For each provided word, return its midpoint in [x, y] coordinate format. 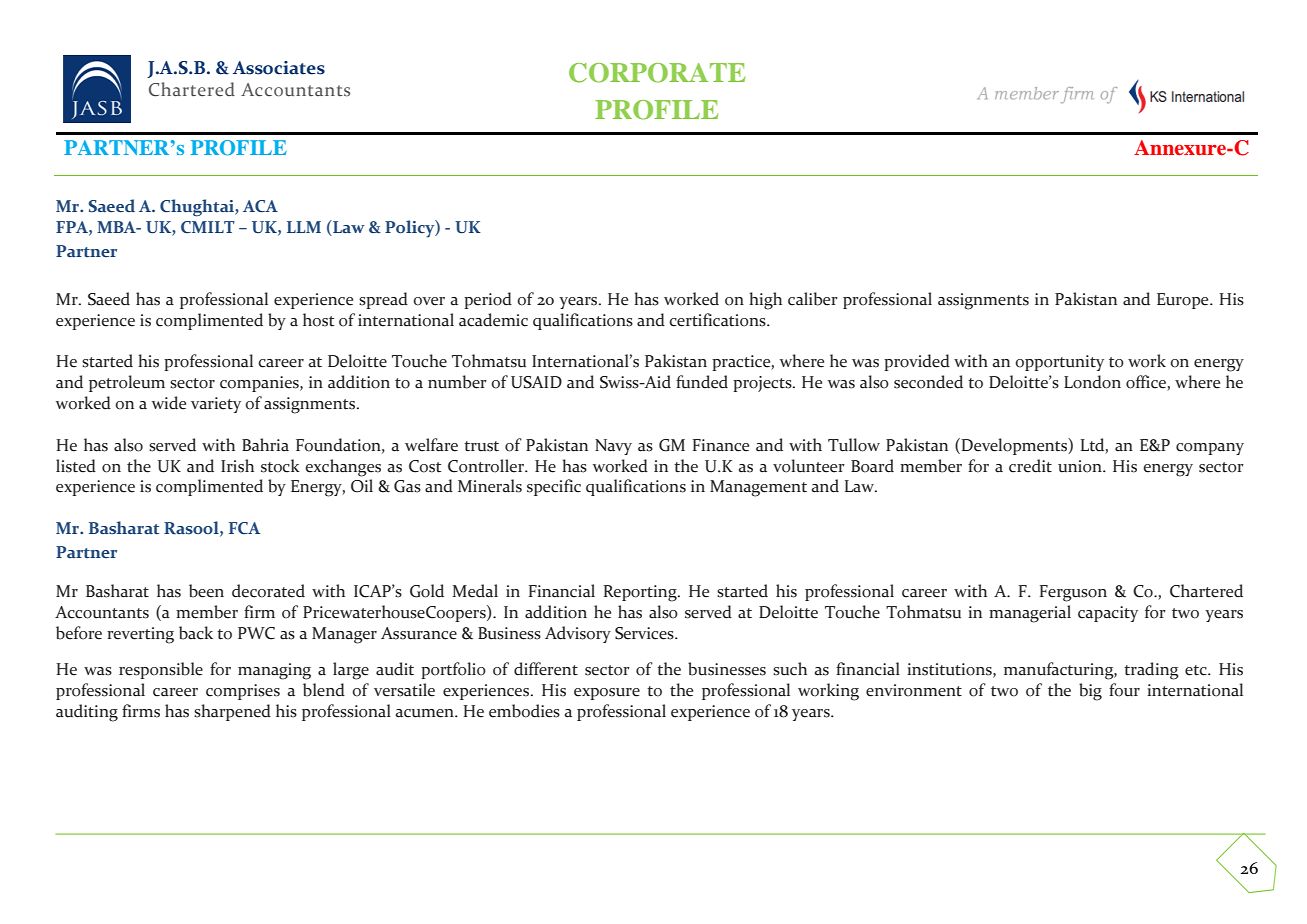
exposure [607, 694]
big [1090, 692]
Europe [1184, 301]
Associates [279, 68]
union [1081, 466]
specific [554, 487]
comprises [243, 692]
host [318, 320]
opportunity [1059, 363]
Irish [237, 466]
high [765, 301]
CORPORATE [657, 73]
